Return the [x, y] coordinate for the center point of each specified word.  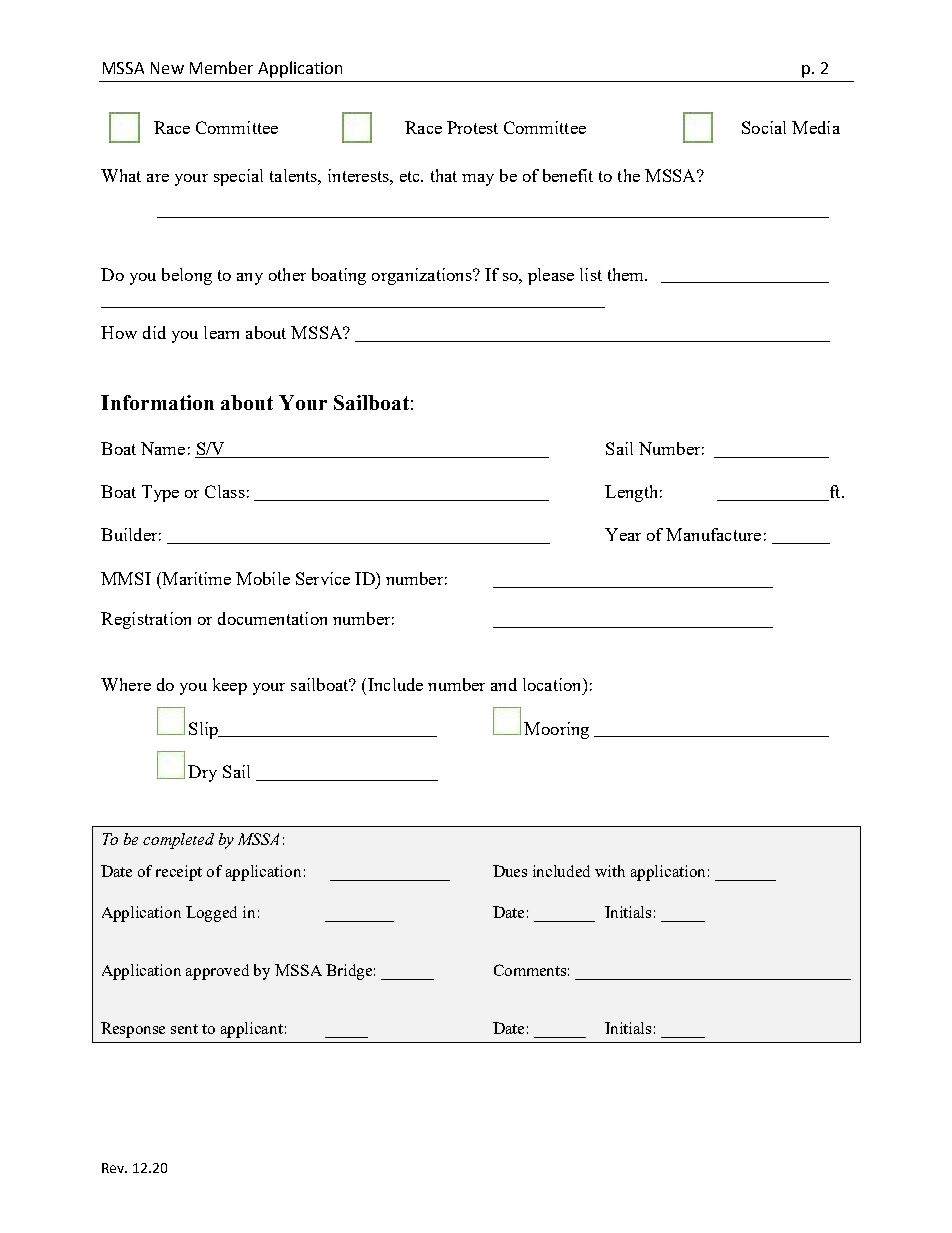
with [610, 871]
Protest [472, 127]
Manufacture [713, 534]
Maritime [195, 578]
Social [764, 127]
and [504, 684]
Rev [114, 1168]
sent [184, 1029]
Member [221, 67]
